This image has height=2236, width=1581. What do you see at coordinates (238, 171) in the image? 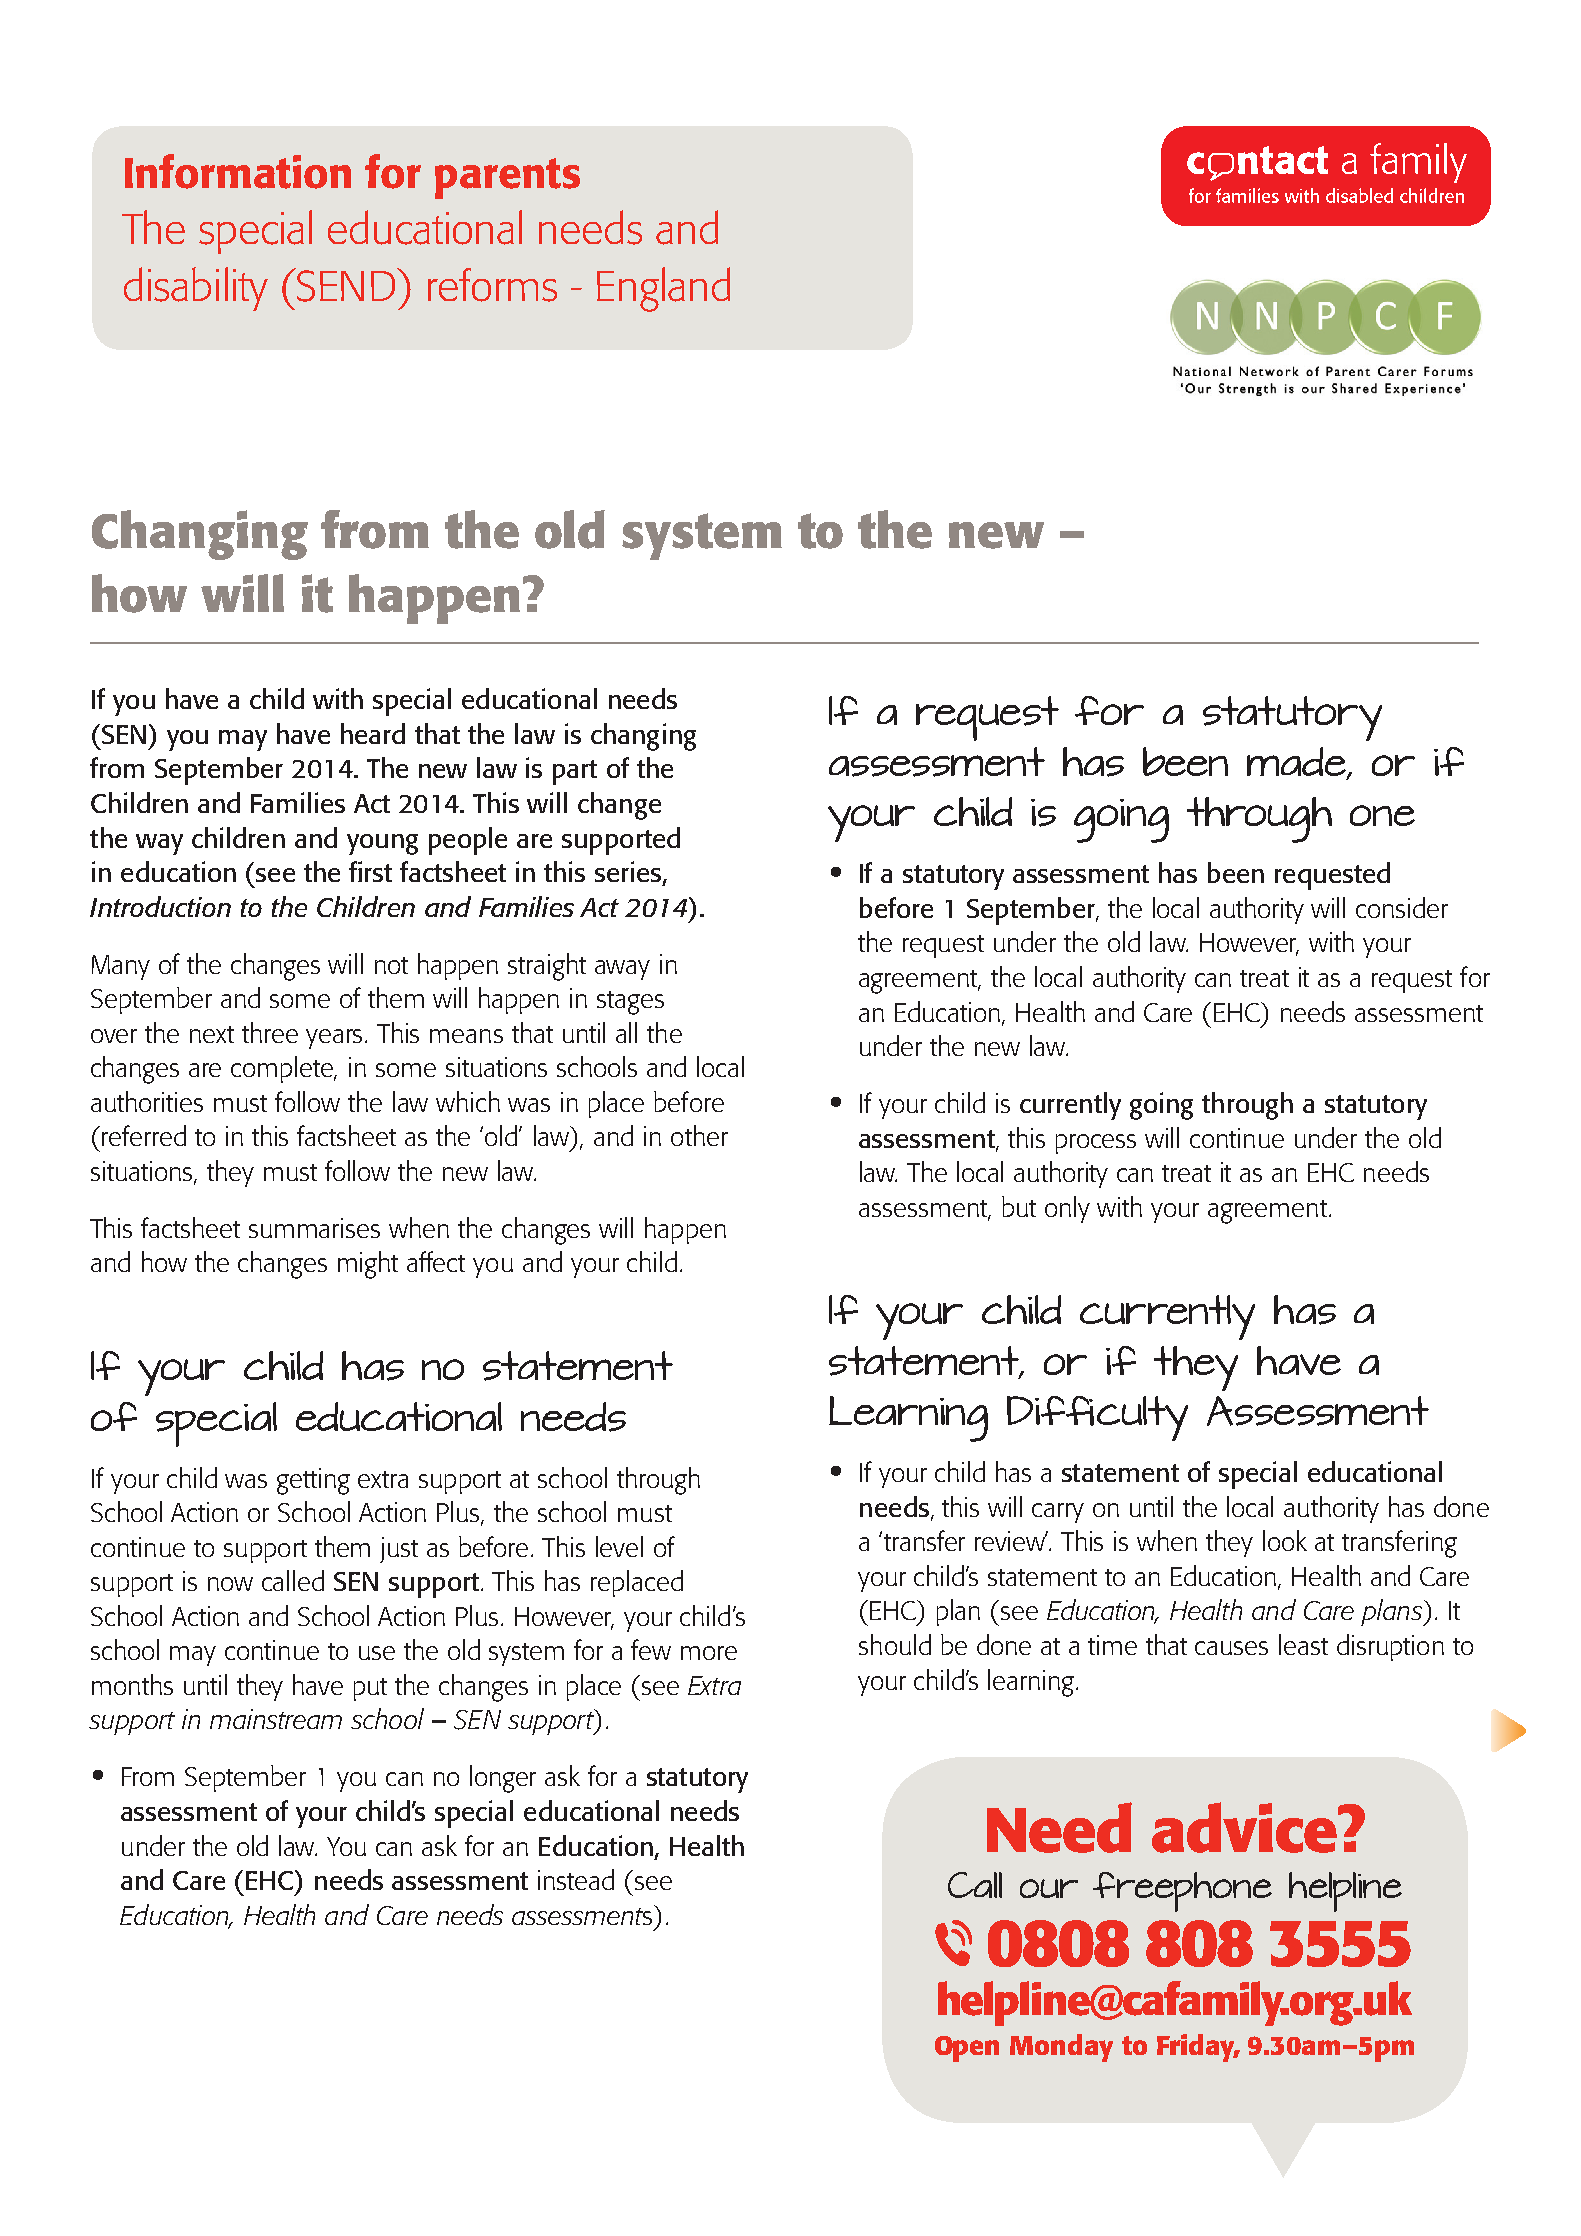
I see `Information` at bounding box center [238, 171].
